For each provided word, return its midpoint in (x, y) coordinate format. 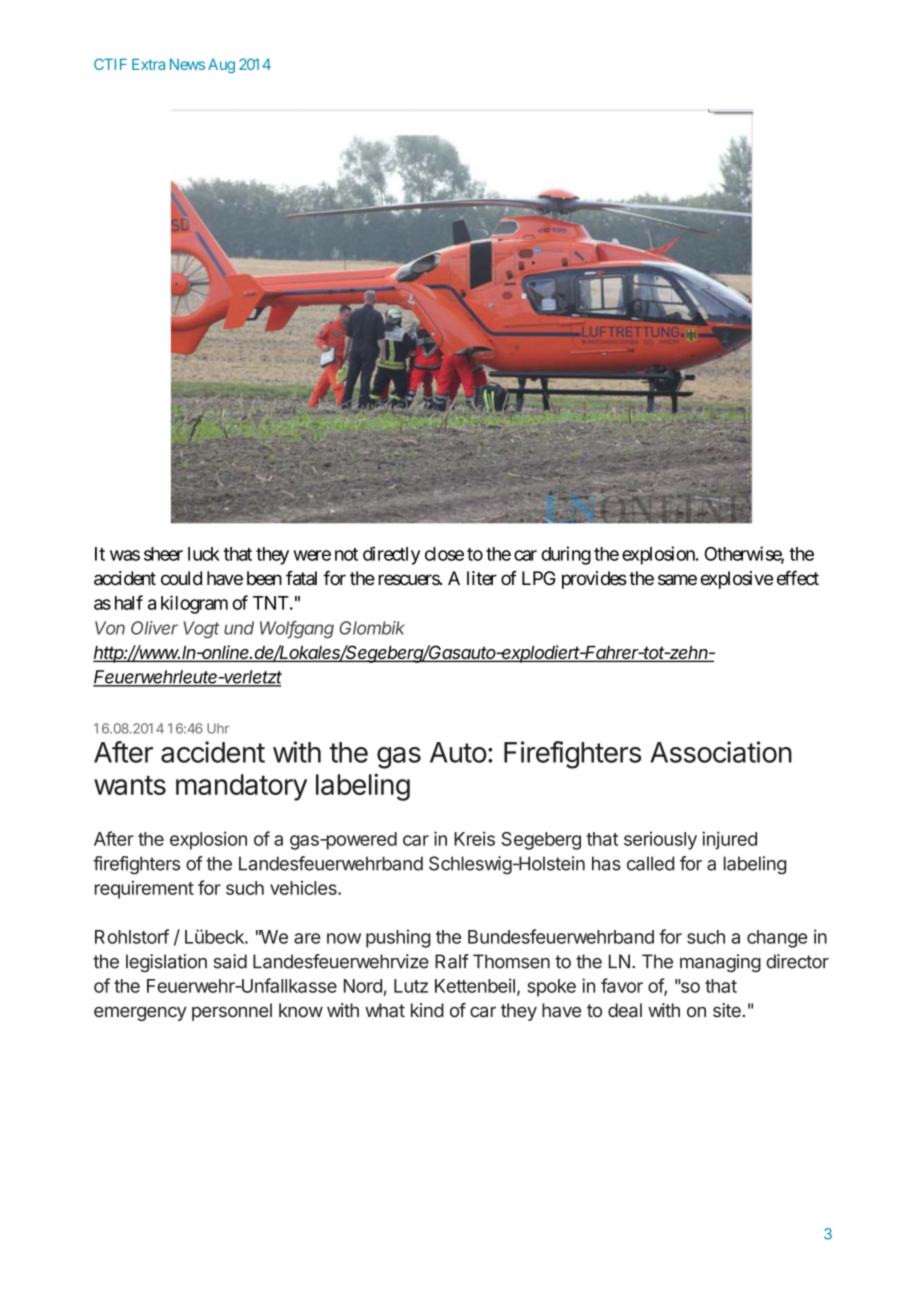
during (566, 555)
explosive (736, 580)
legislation (166, 963)
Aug (221, 66)
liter (482, 578)
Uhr (218, 728)
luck (204, 554)
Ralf (452, 961)
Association (721, 752)
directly (391, 555)
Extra (148, 64)
